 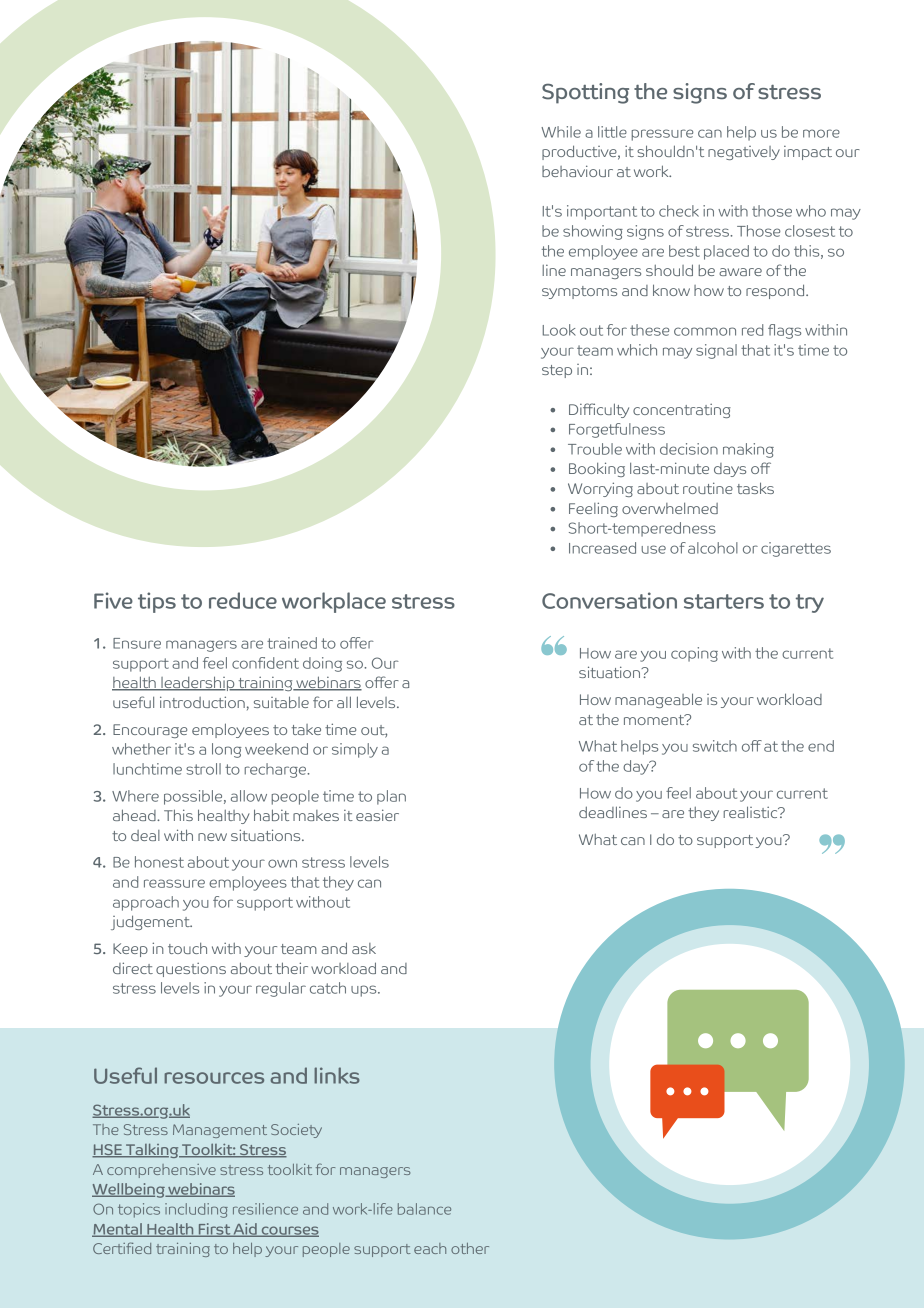 I want to click on balance, so click(x=424, y=1209).
